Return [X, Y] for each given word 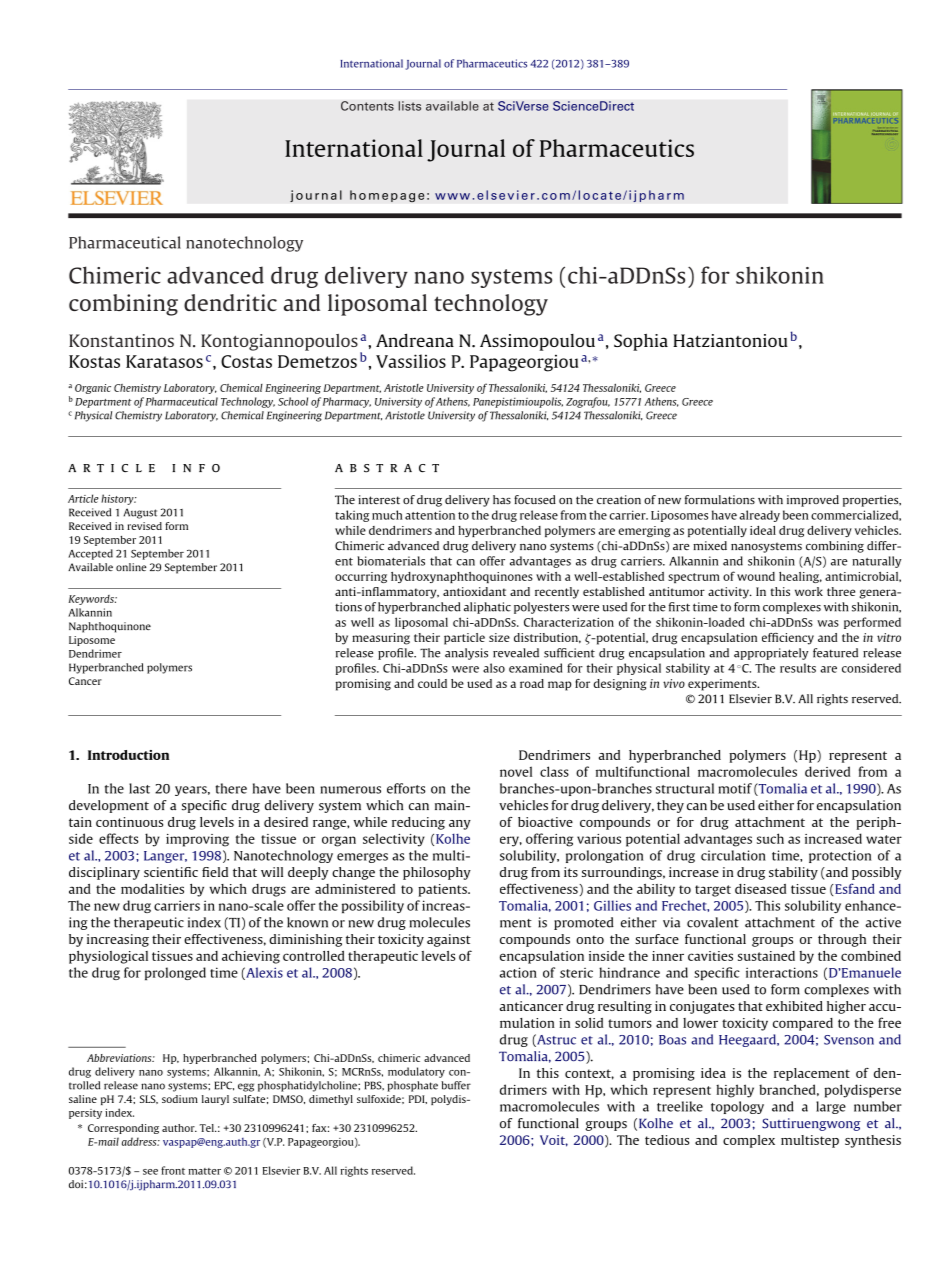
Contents [367, 106]
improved [813, 501]
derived [827, 771]
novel [516, 771]
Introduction [128, 755]
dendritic [230, 302]
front [173, 1170]
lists [409, 106]
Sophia [641, 342]
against [449, 940]
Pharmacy [347, 402]
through [842, 940]
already [760, 516]
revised [144, 526]
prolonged [175, 973]
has [502, 499]
